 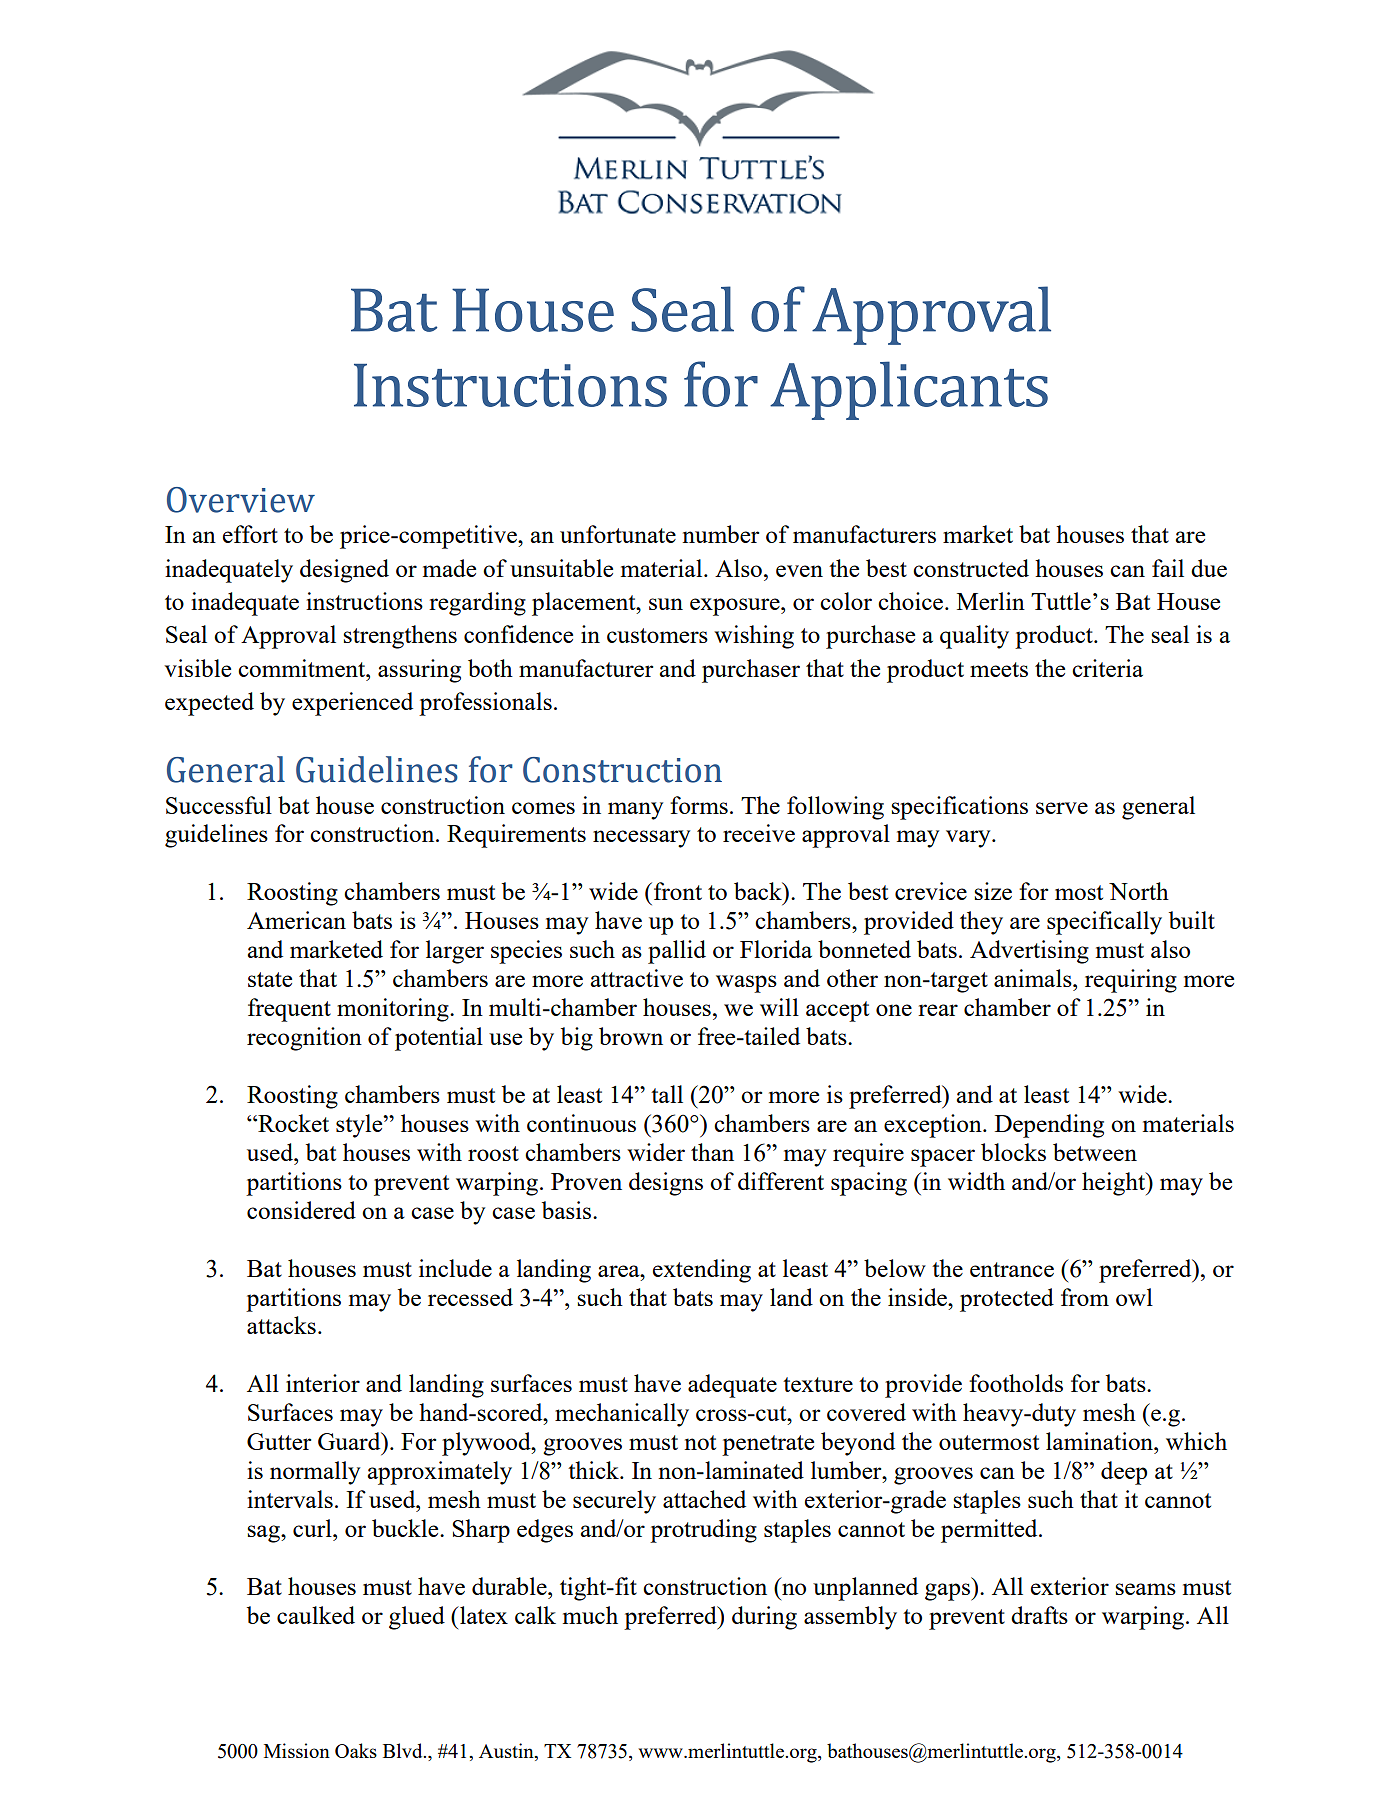 I want to click on between, so click(x=1095, y=1152).
